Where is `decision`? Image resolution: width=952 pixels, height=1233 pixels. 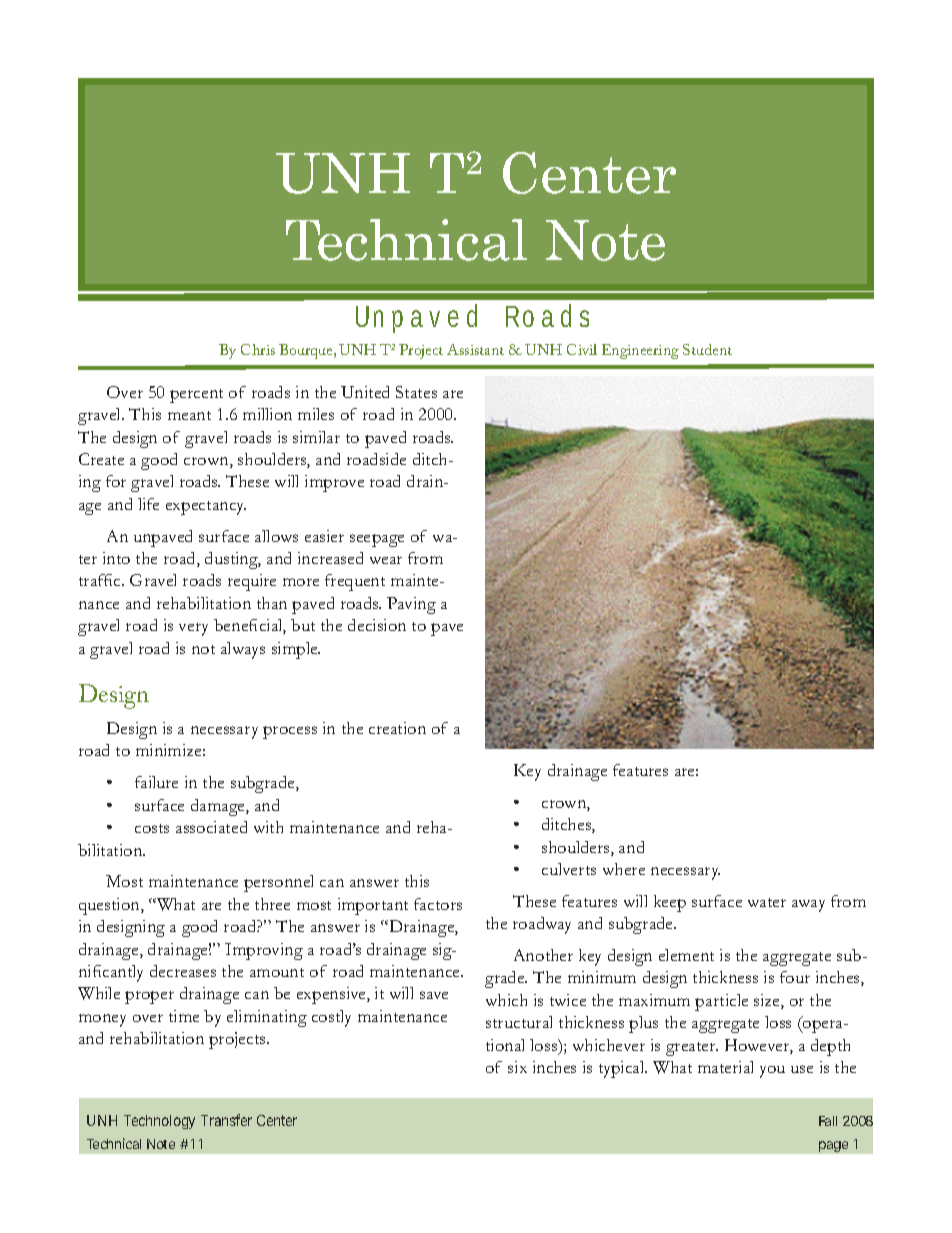 decision is located at coordinates (377, 625).
